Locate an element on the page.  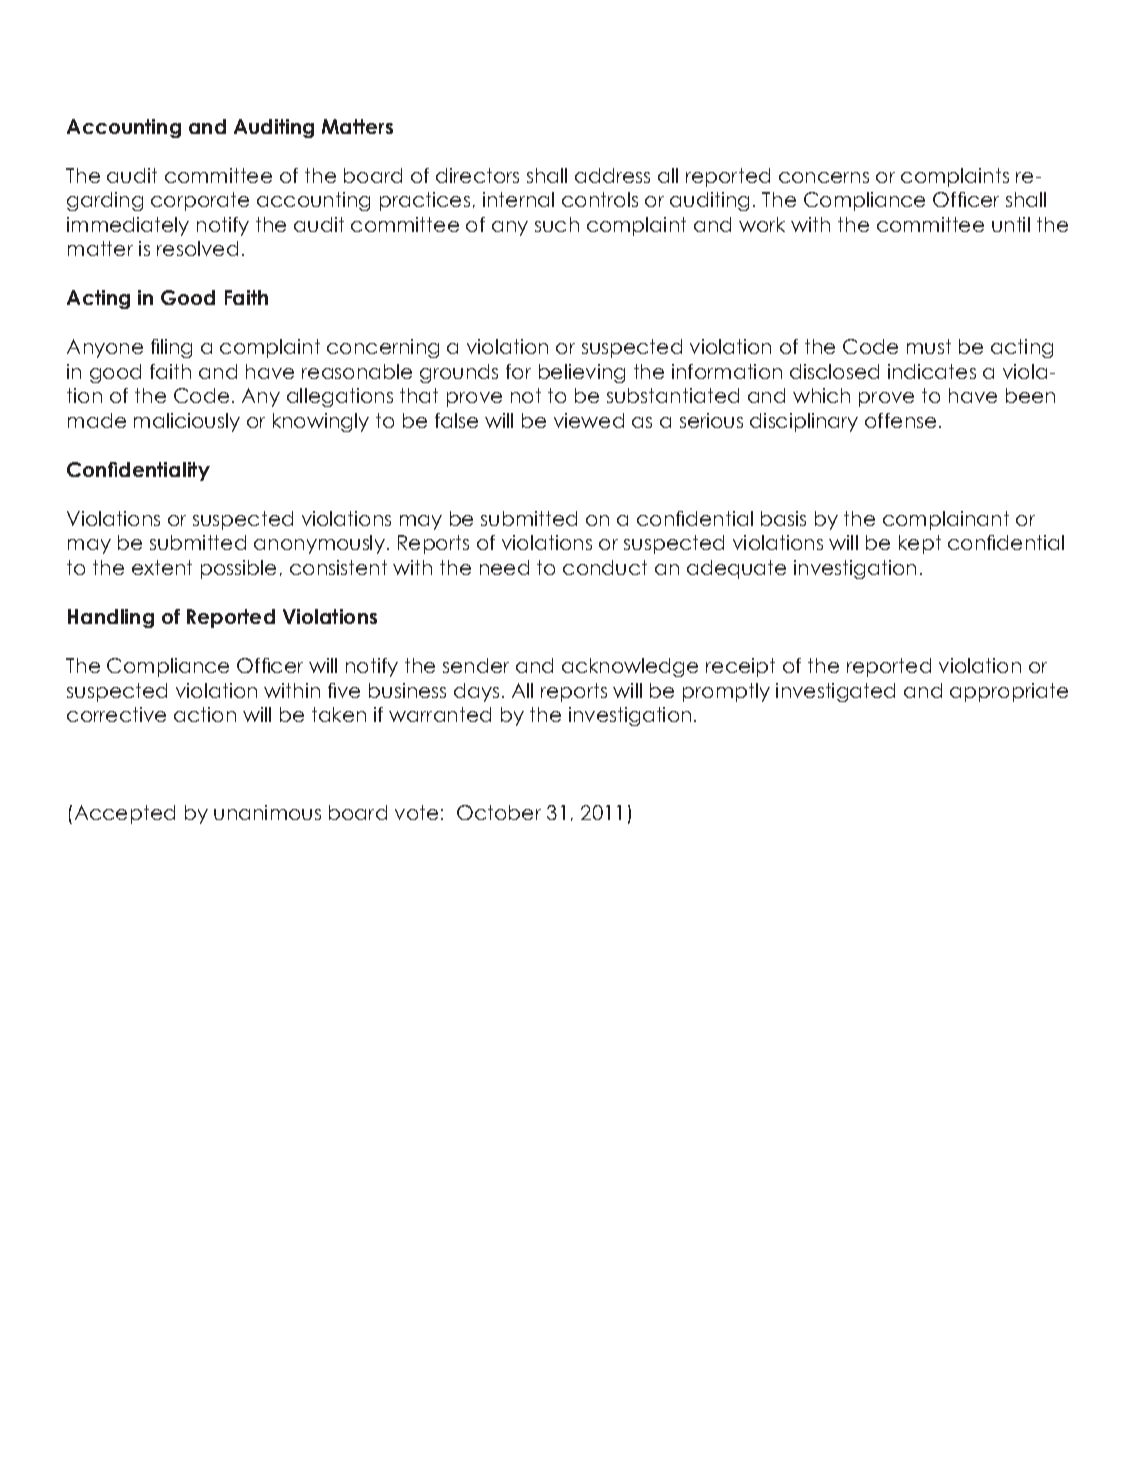
complainant is located at coordinates (946, 520).
